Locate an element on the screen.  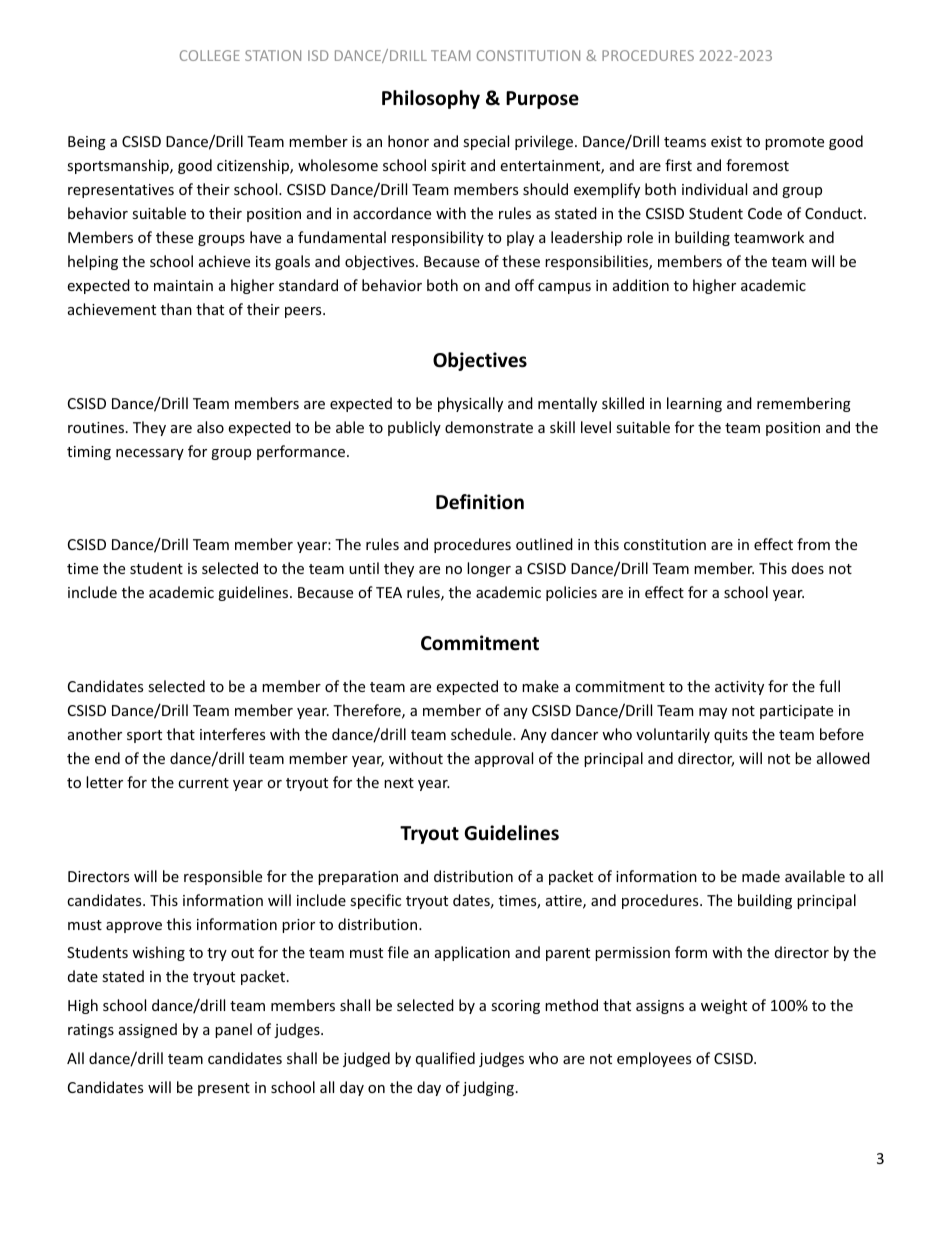
assigned is located at coordinates (148, 1030).
